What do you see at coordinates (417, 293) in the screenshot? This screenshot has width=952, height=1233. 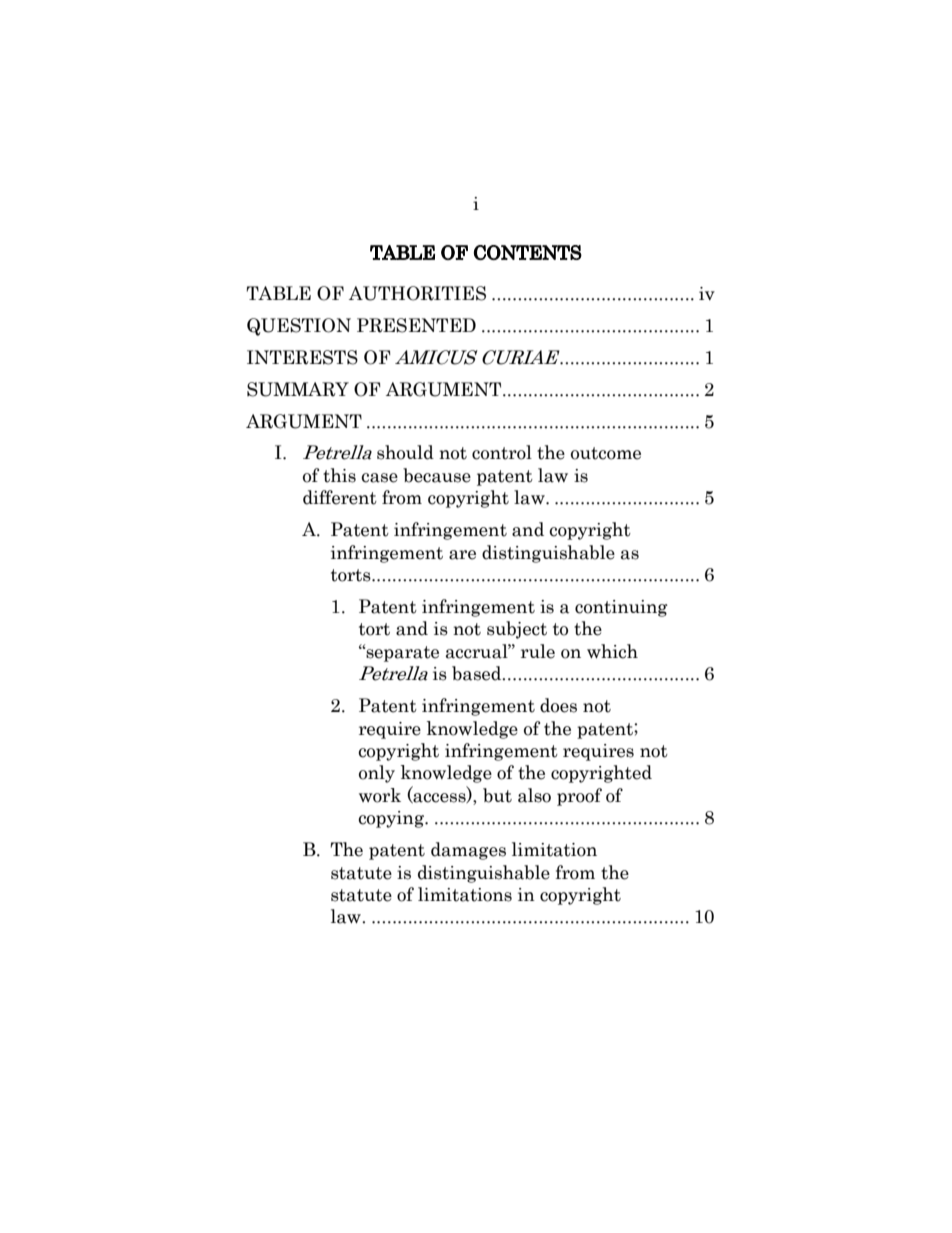 I see `AUTHORITIES` at bounding box center [417, 293].
